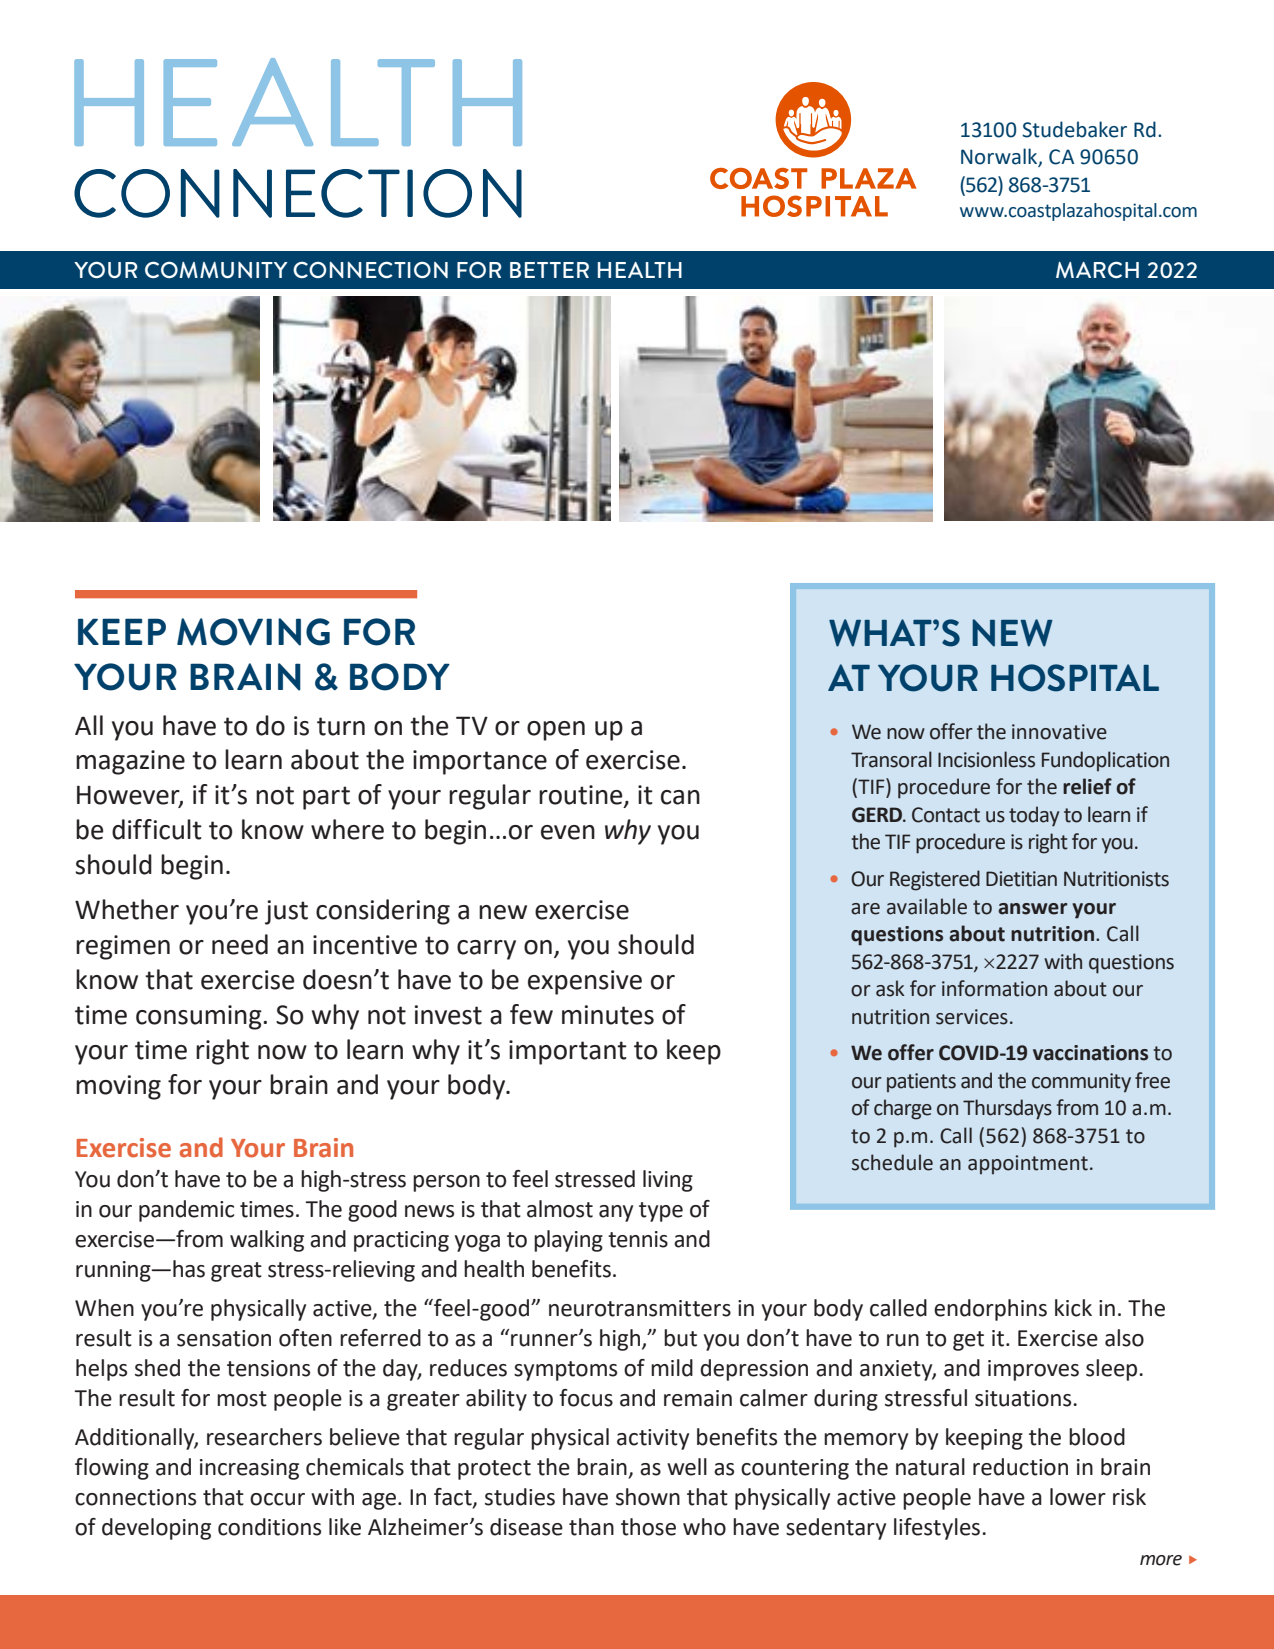 Image resolution: width=1274 pixels, height=1649 pixels. What do you see at coordinates (1034, 816) in the screenshot?
I see `today` at bounding box center [1034, 816].
